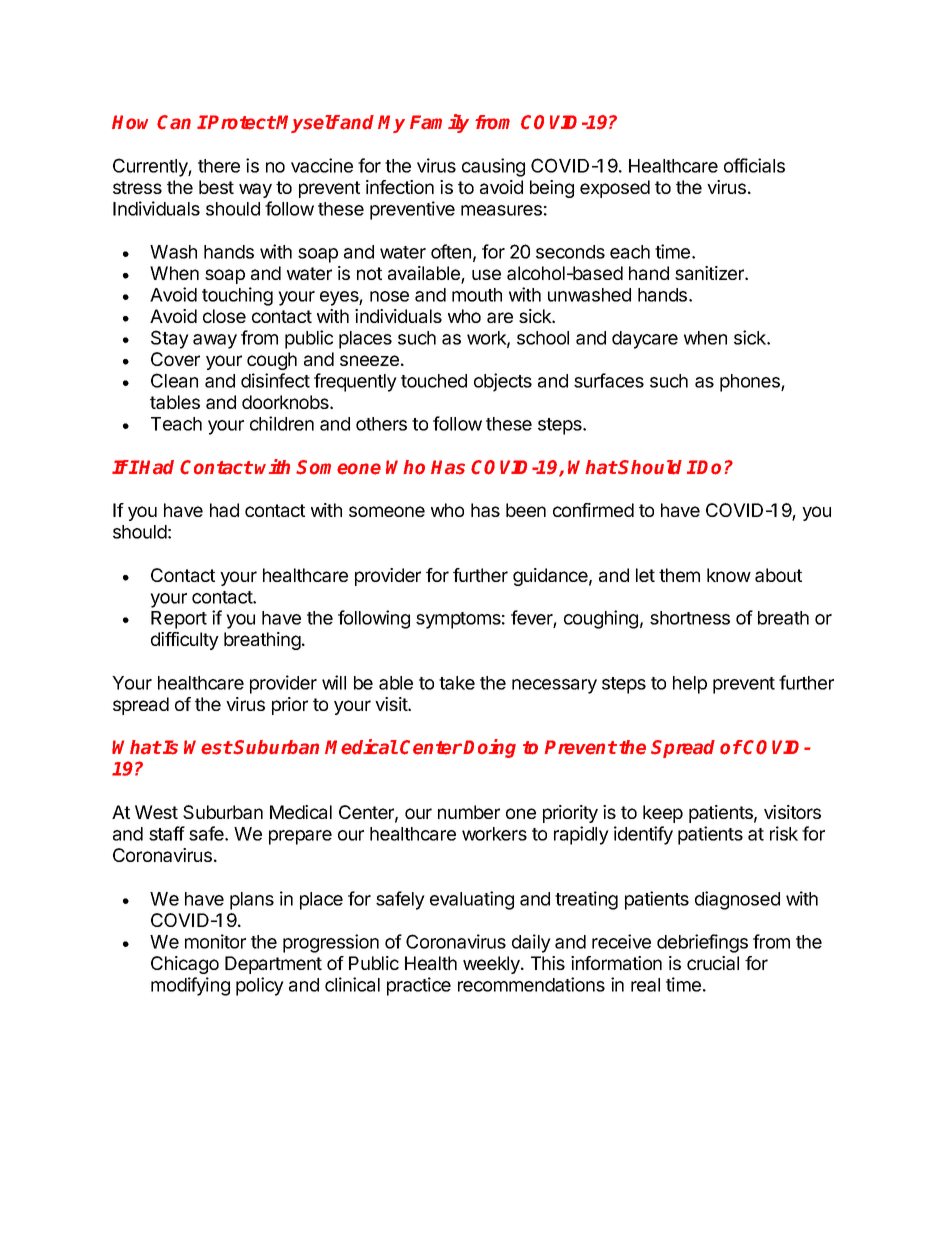  What do you see at coordinates (434, 381) in the page?
I see `touched` at bounding box center [434, 381].
